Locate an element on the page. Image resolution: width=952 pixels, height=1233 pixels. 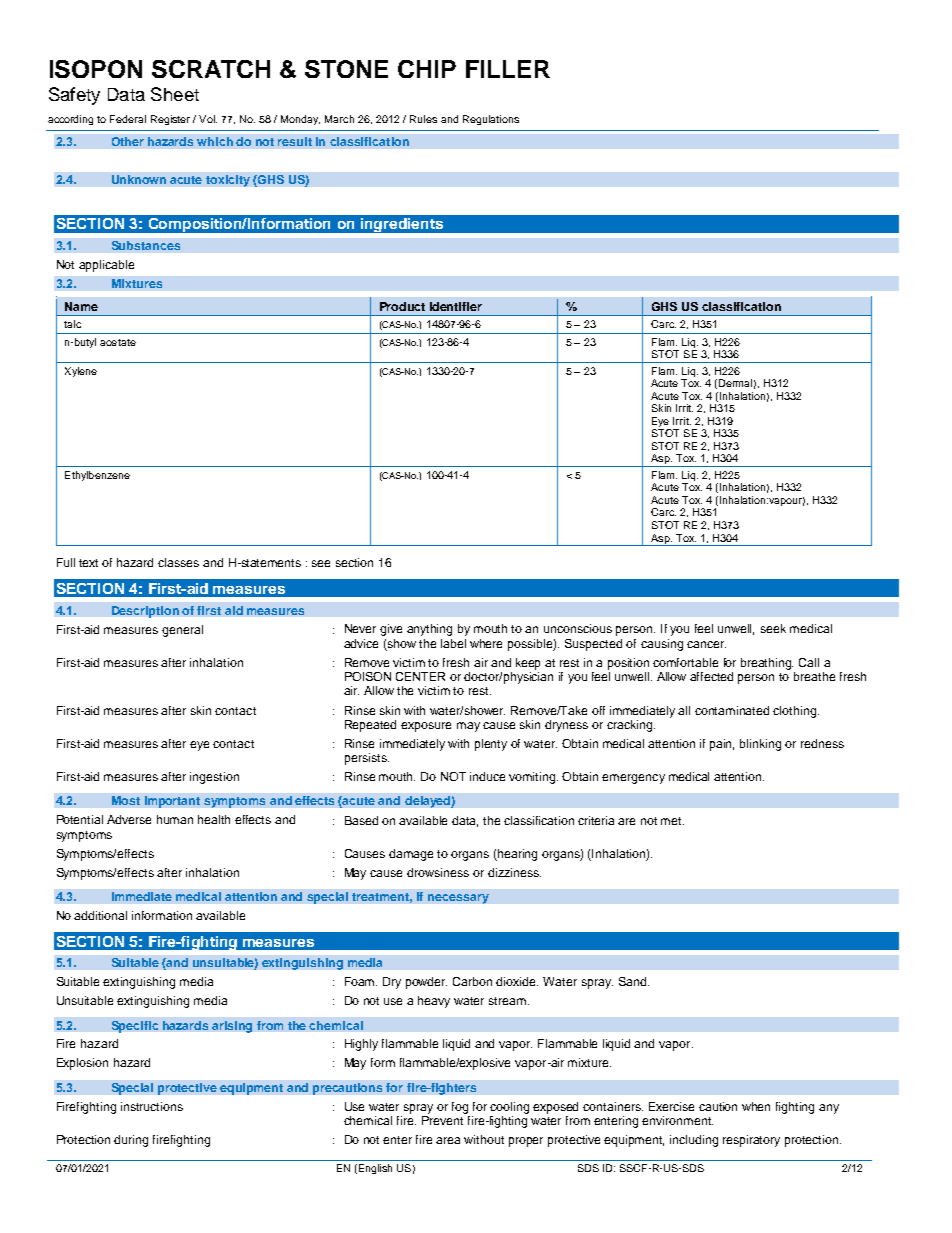
pain is located at coordinates (722, 745).
